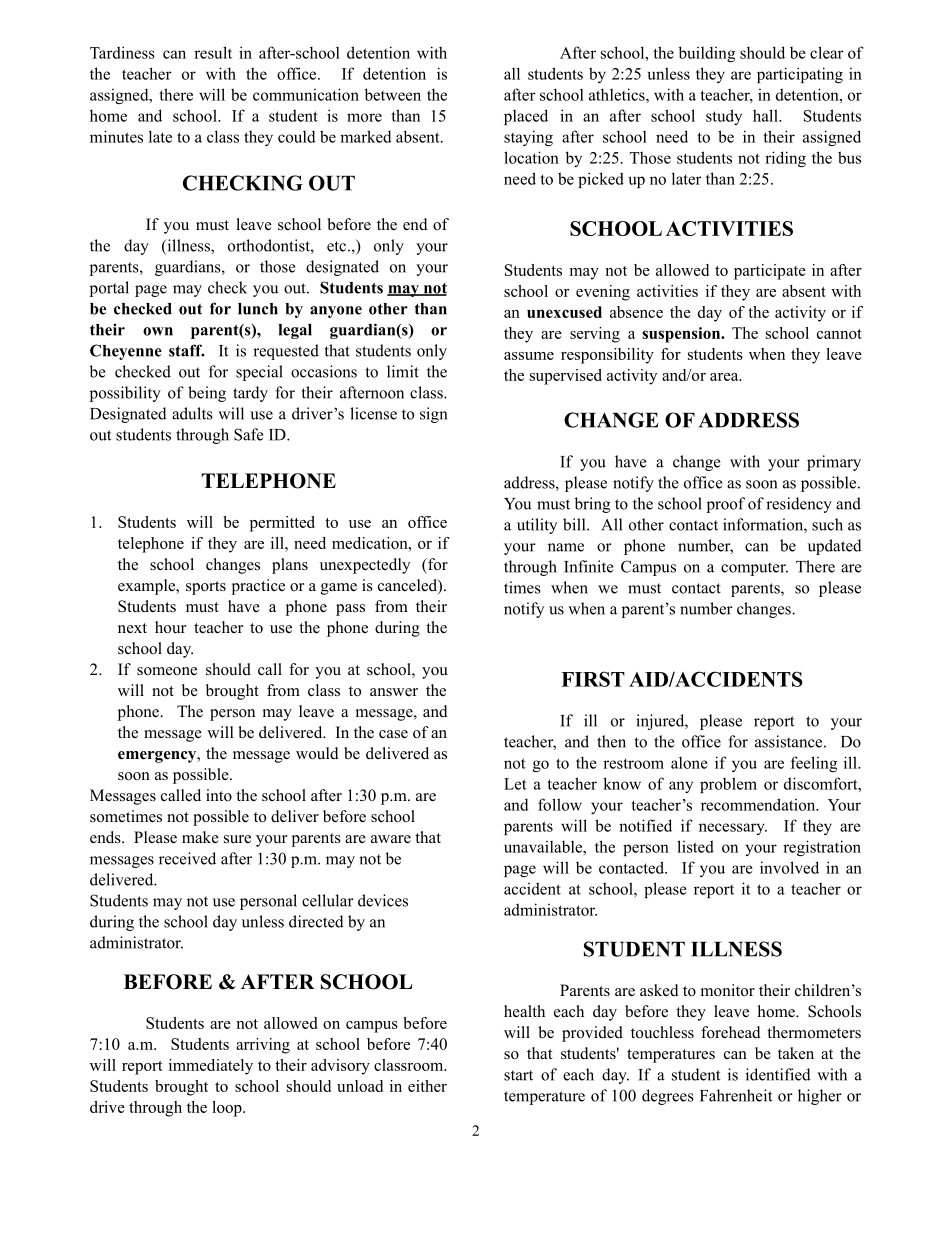 This document has height=1233, width=952. I want to click on immediately, so click(211, 1067).
